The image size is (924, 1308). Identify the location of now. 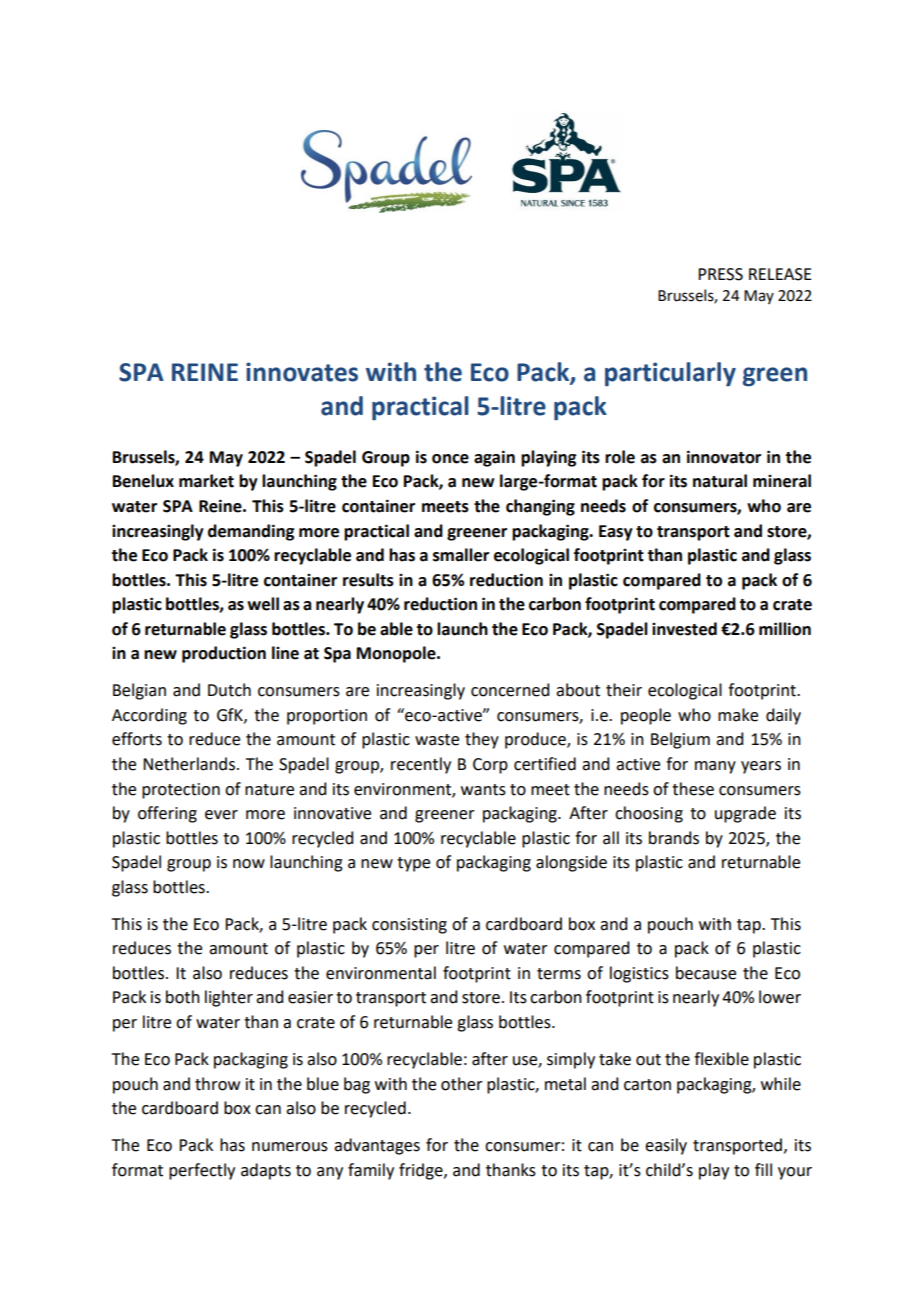
(249, 864).
